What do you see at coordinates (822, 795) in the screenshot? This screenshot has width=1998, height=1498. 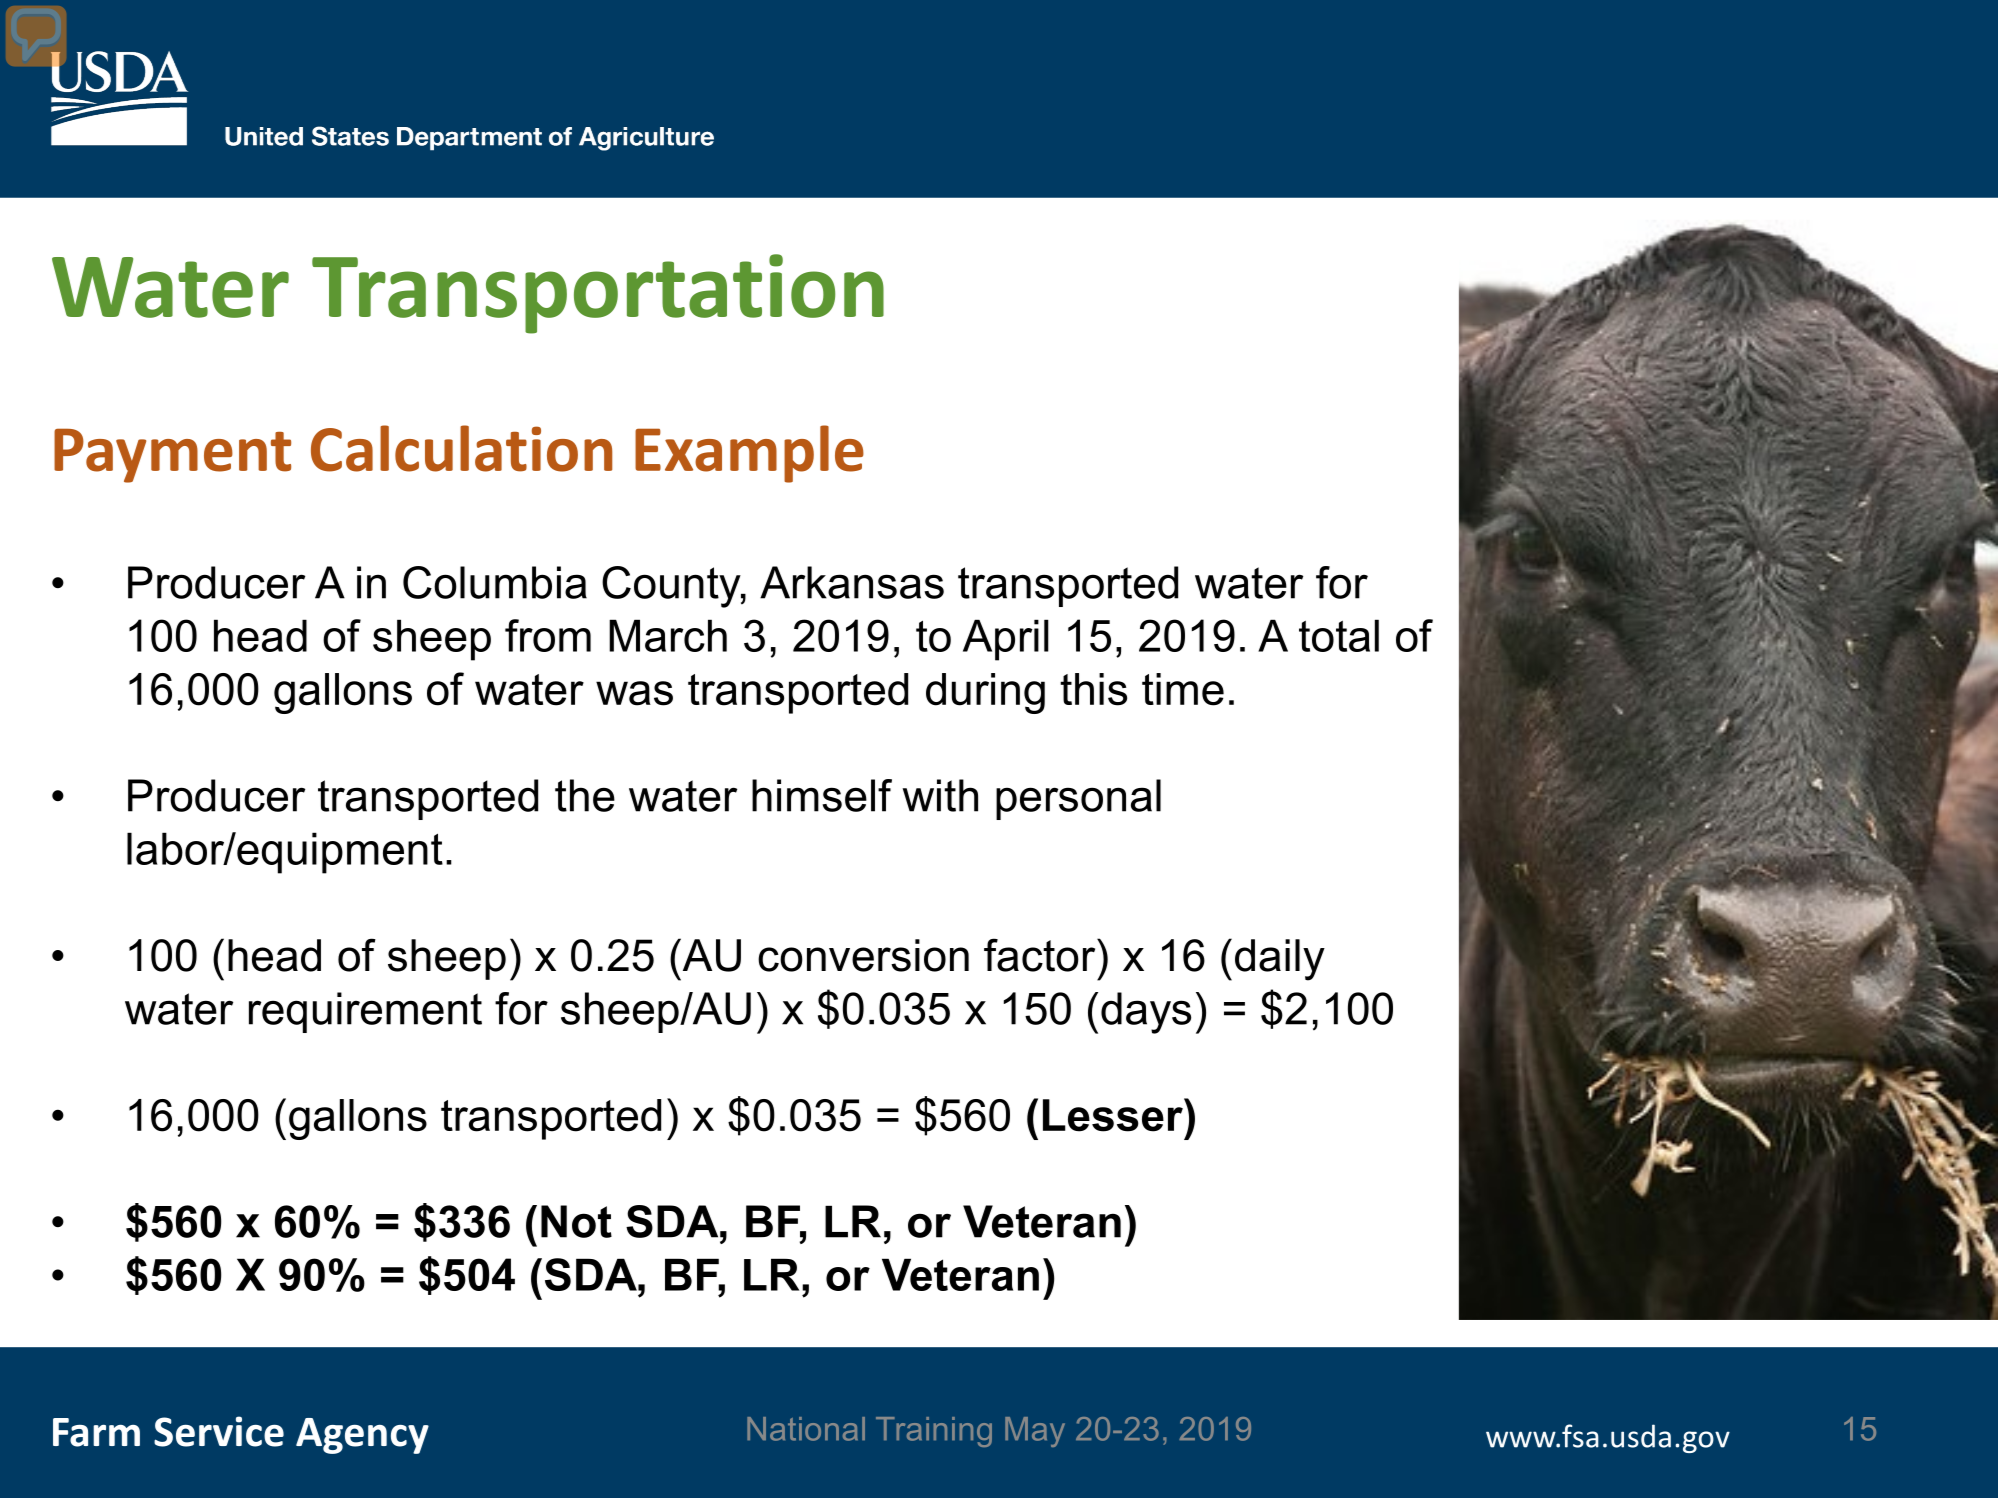 I see `himself` at bounding box center [822, 795].
